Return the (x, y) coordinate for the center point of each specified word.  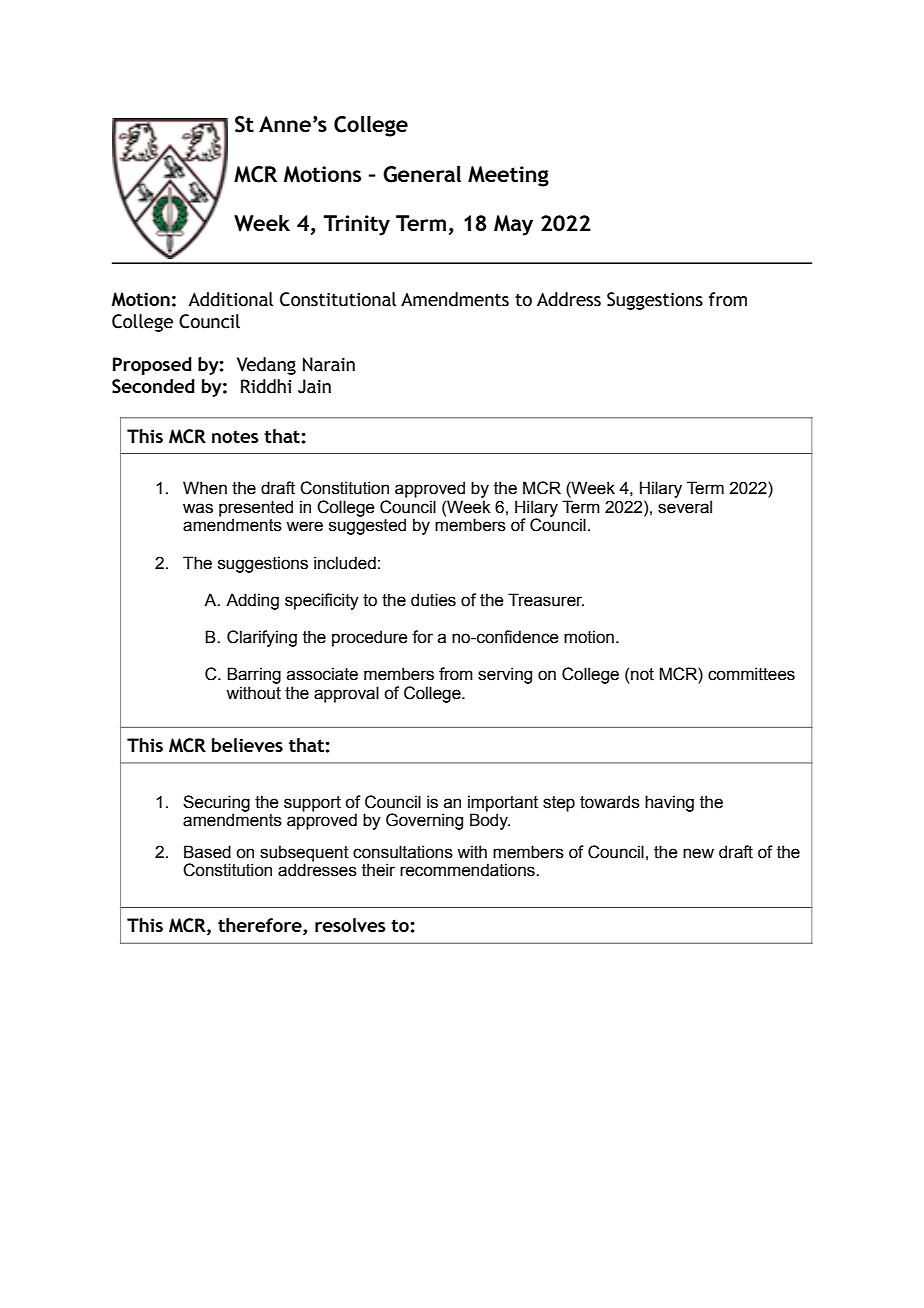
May (513, 225)
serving (505, 675)
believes (247, 745)
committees (751, 674)
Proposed (152, 366)
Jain (314, 386)
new (698, 853)
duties (433, 600)
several (685, 507)
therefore (261, 926)
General (422, 174)
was (198, 508)
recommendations (468, 870)
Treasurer (546, 600)
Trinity (356, 225)
